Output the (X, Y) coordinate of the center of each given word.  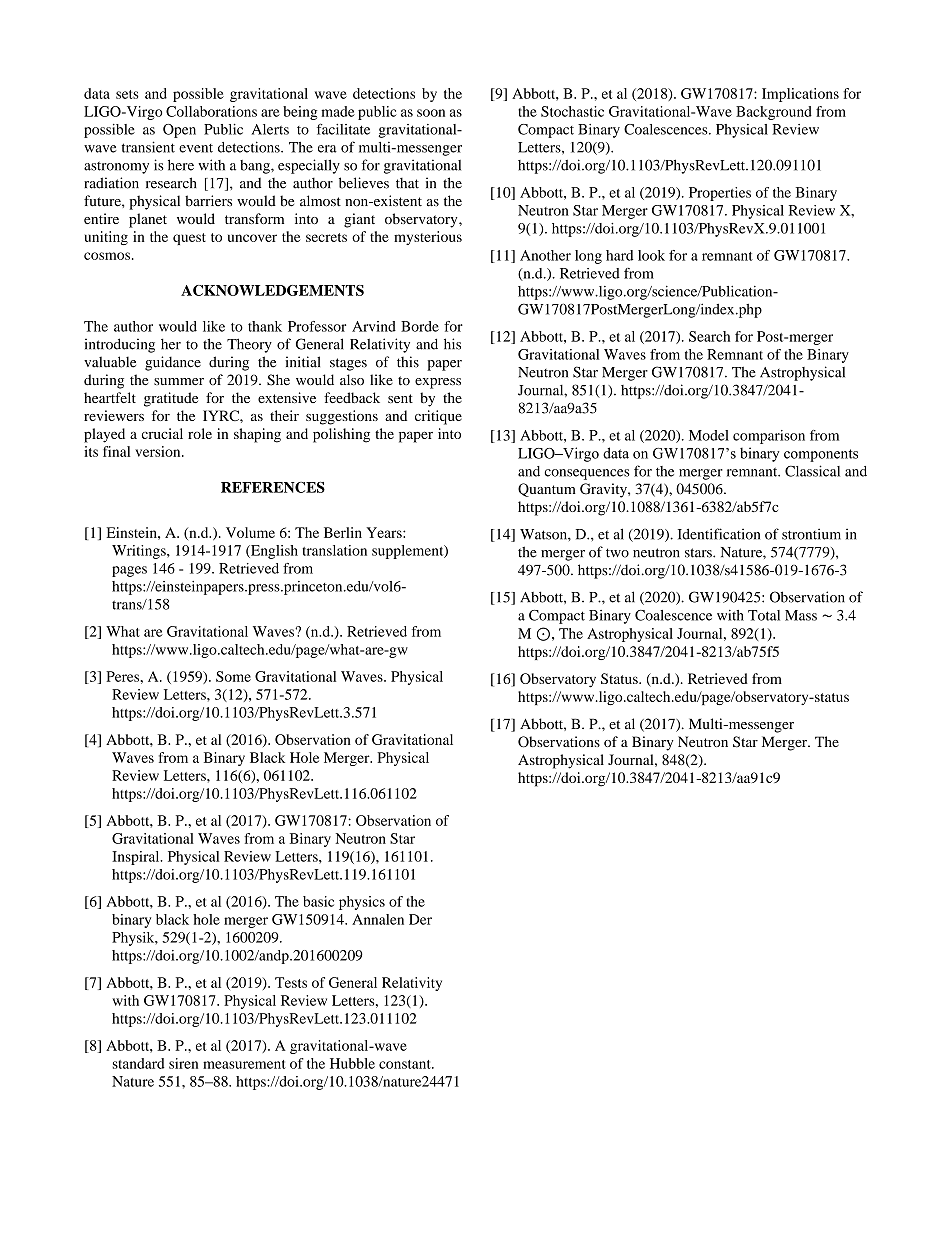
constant (406, 1064)
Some (233, 676)
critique (438, 417)
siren (183, 1063)
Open (179, 131)
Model (709, 435)
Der (420, 919)
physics (362, 903)
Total (764, 615)
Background (774, 113)
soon (431, 113)
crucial (162, 433)
